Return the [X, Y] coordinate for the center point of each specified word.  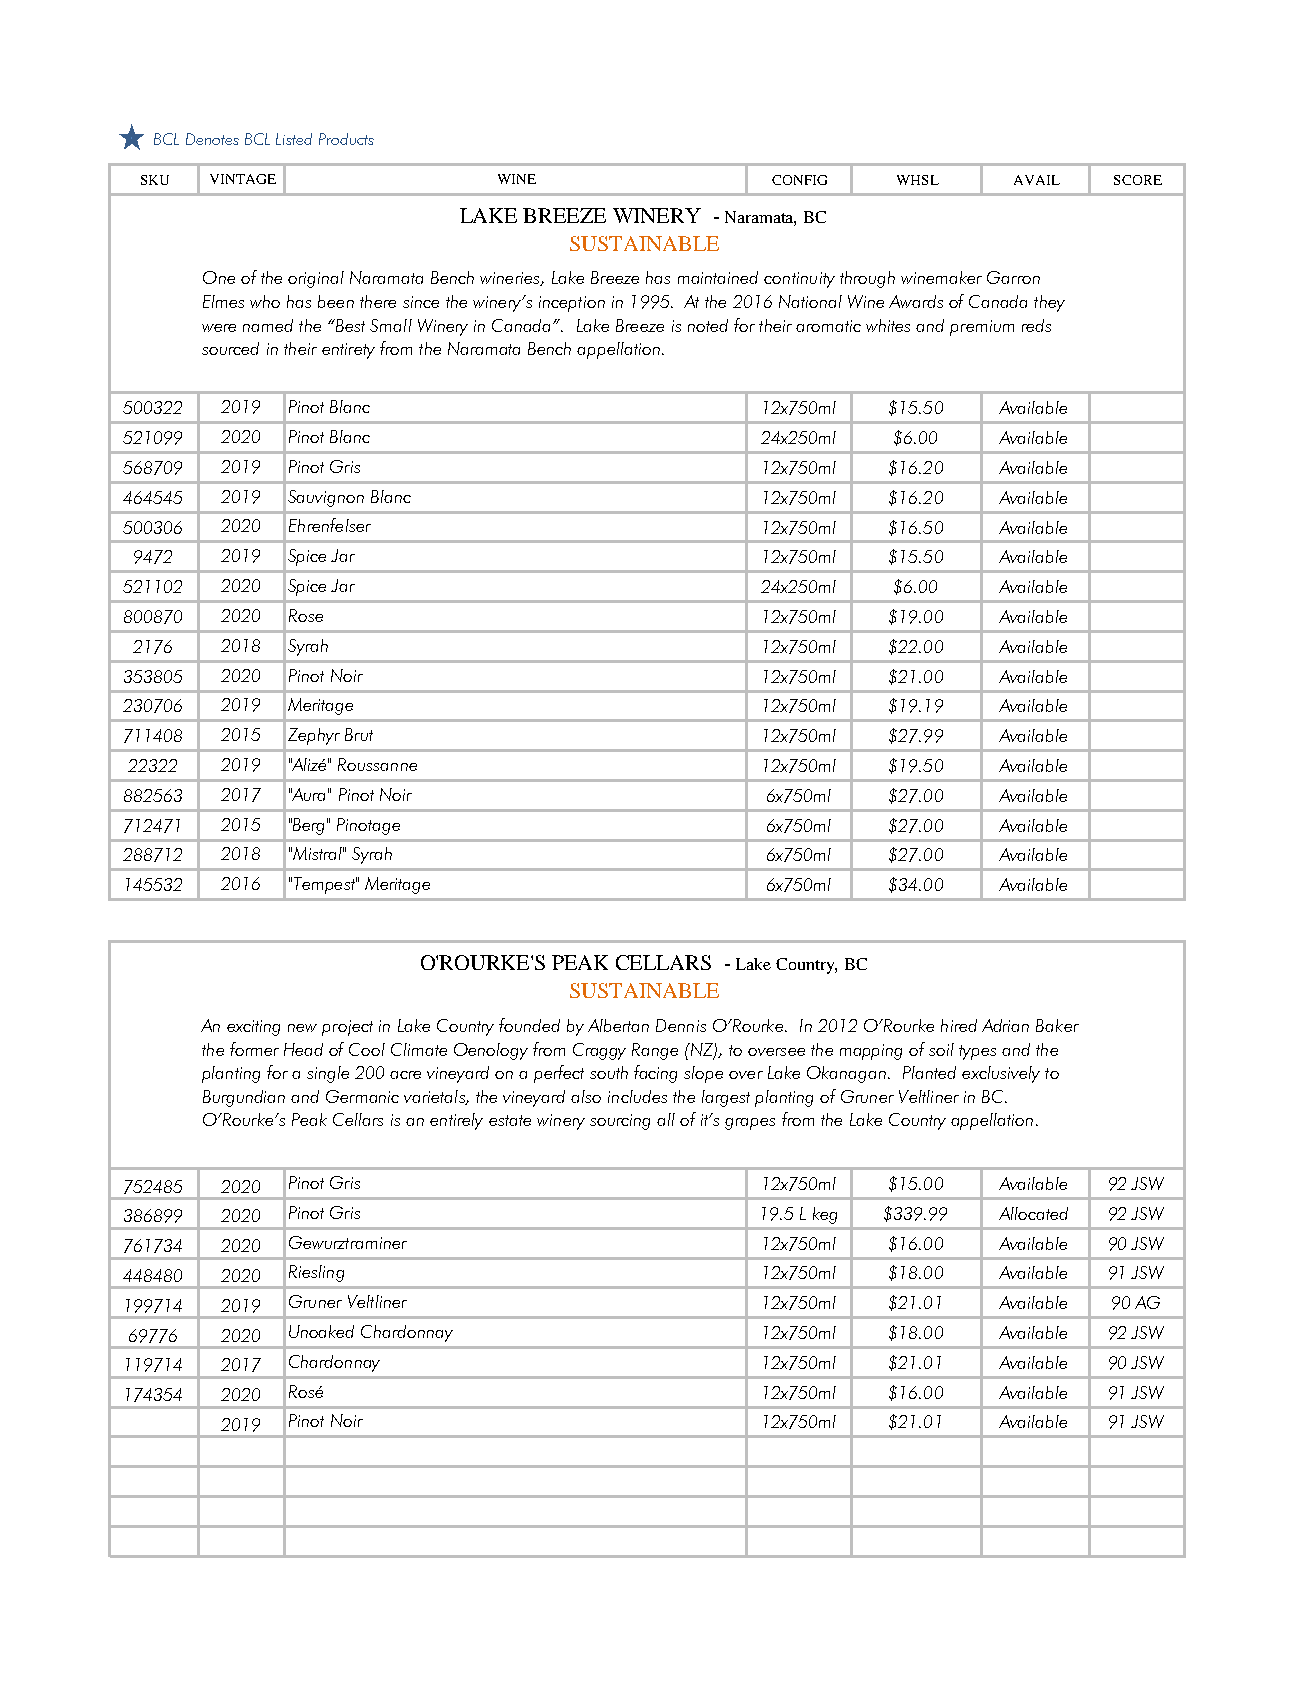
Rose [306, 615]
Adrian [1005, 1025]
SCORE [1138, 180]
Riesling [316, 1273]
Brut [359, 734]
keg [825, 1215]
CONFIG [799, 180]
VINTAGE [243, 179]
